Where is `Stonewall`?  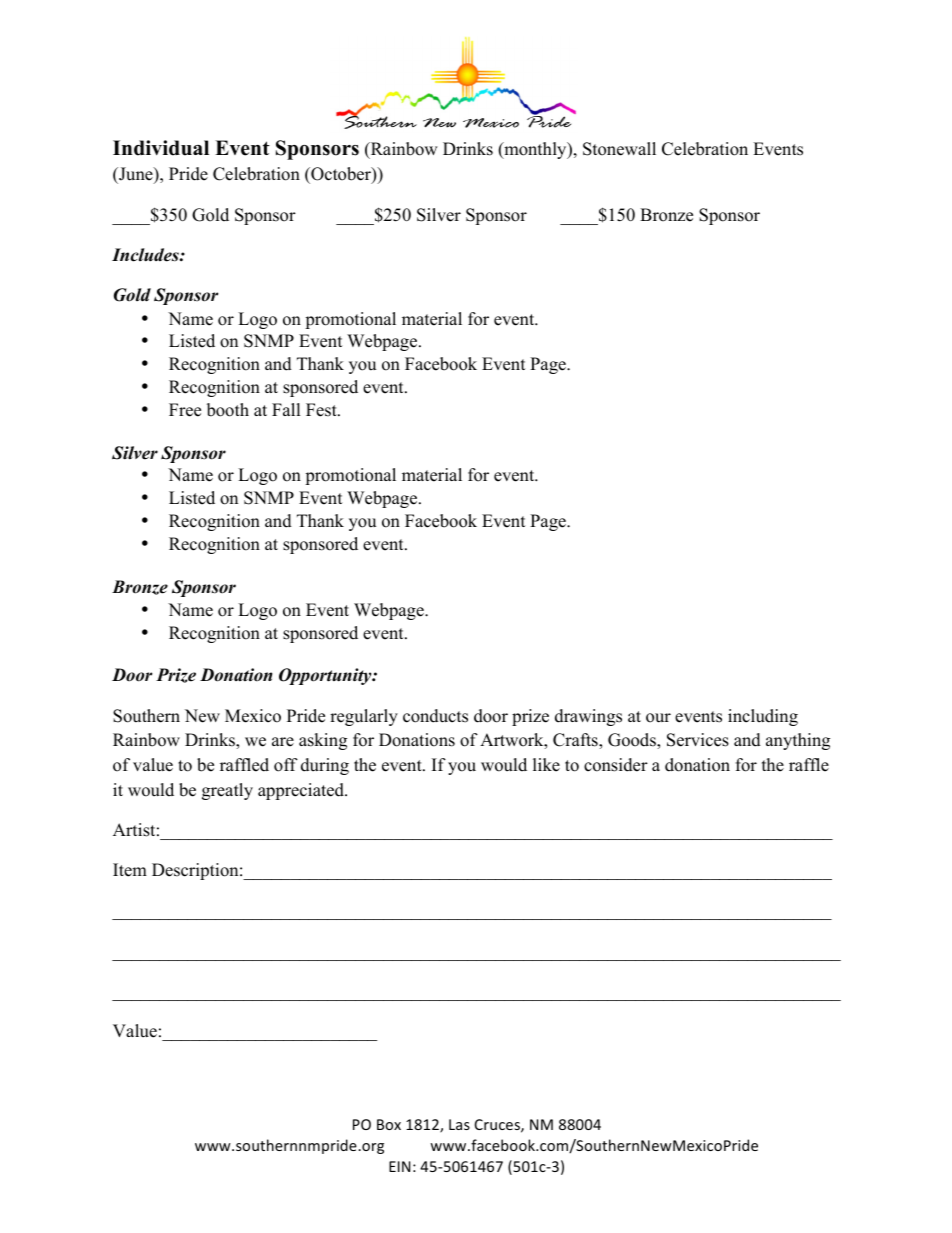 Stonewall is located at coordinates (619, 149).
